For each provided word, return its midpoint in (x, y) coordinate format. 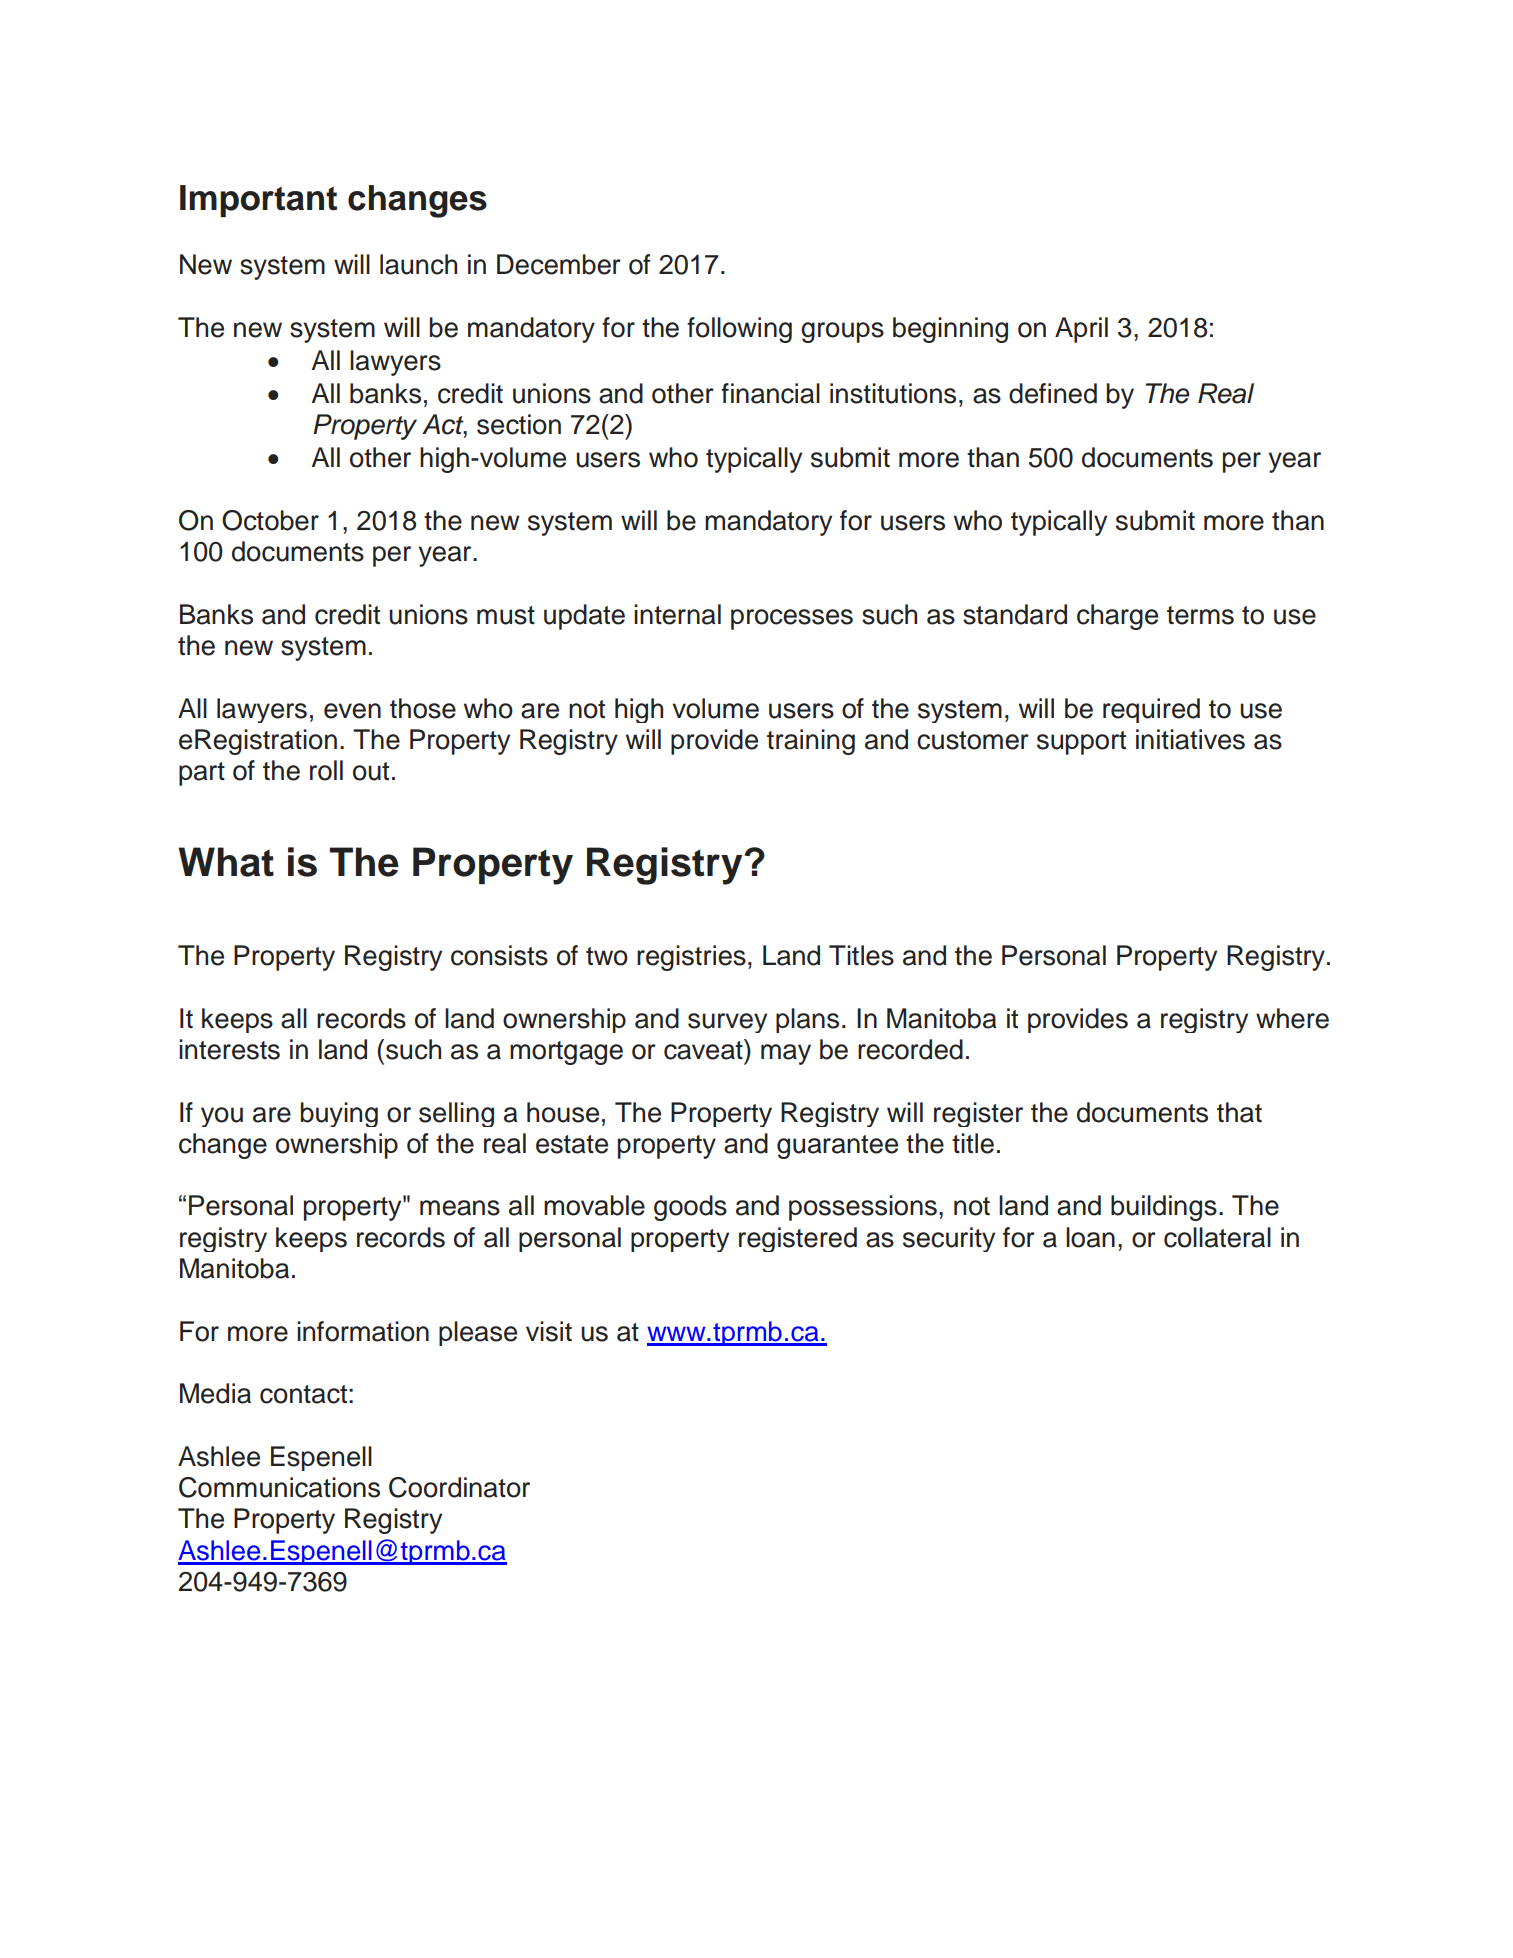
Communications (279, 1487)
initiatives (1190, 739)
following (739, 330)
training (811, 742)
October (270, 520)
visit (549, 1331)
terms (1200, 615)
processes (792, 619)
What (226, 862)
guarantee (837, 1147)
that (1239, 1112)
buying (339, 1114)
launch (418, 264)
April (1081, 330)
